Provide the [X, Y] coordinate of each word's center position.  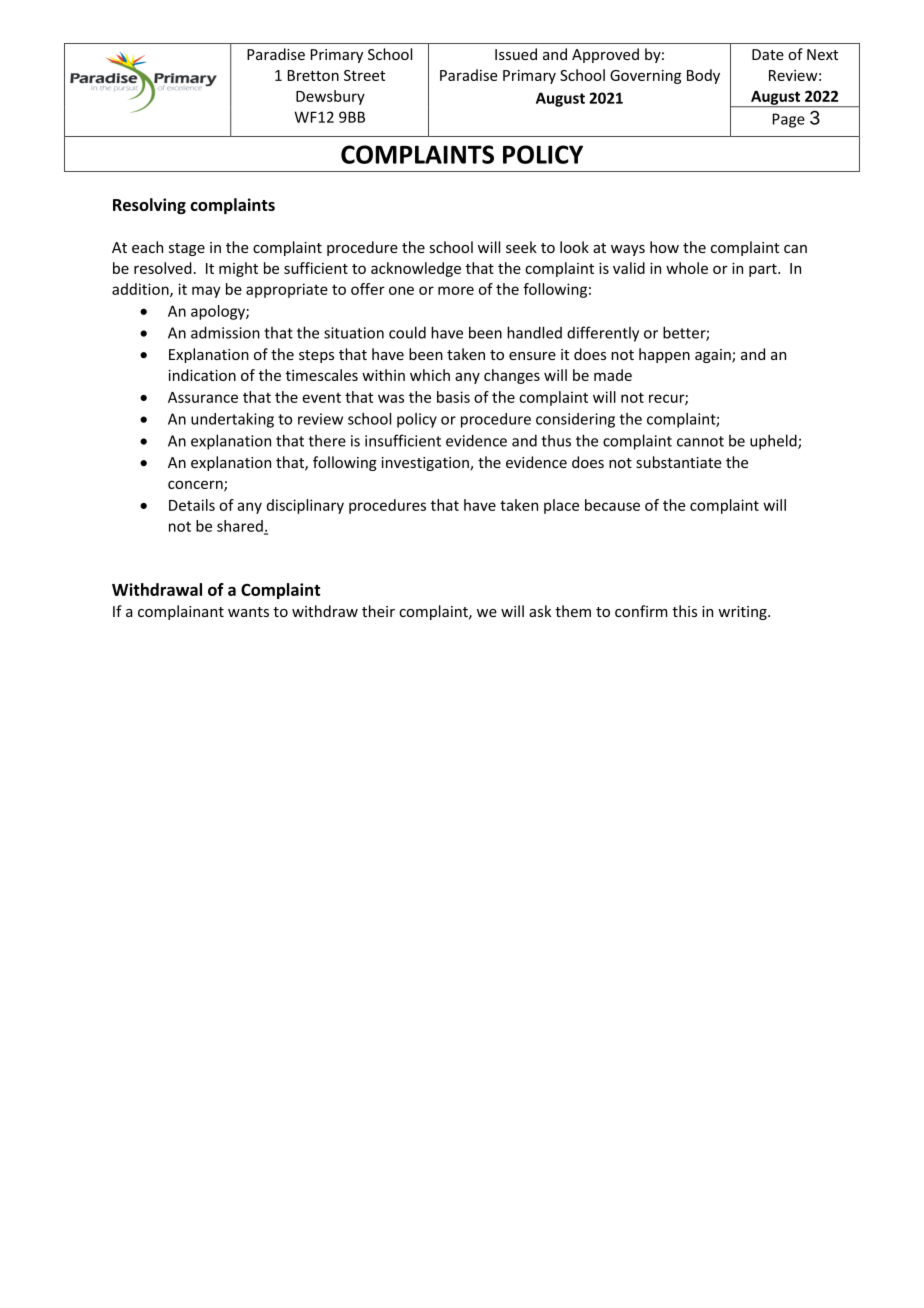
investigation [426, 464]
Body [703, 76]
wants [248, 612]
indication [202, 375]
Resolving [149, 206]
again [714, 356]
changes [512, 376]
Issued [516, 54]
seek [521, 247]
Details [192, 505]
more [456, 290]
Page [789, 120]
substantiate [678, 462]
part [764, 270]
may [206, 292]
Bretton [313, 75]
